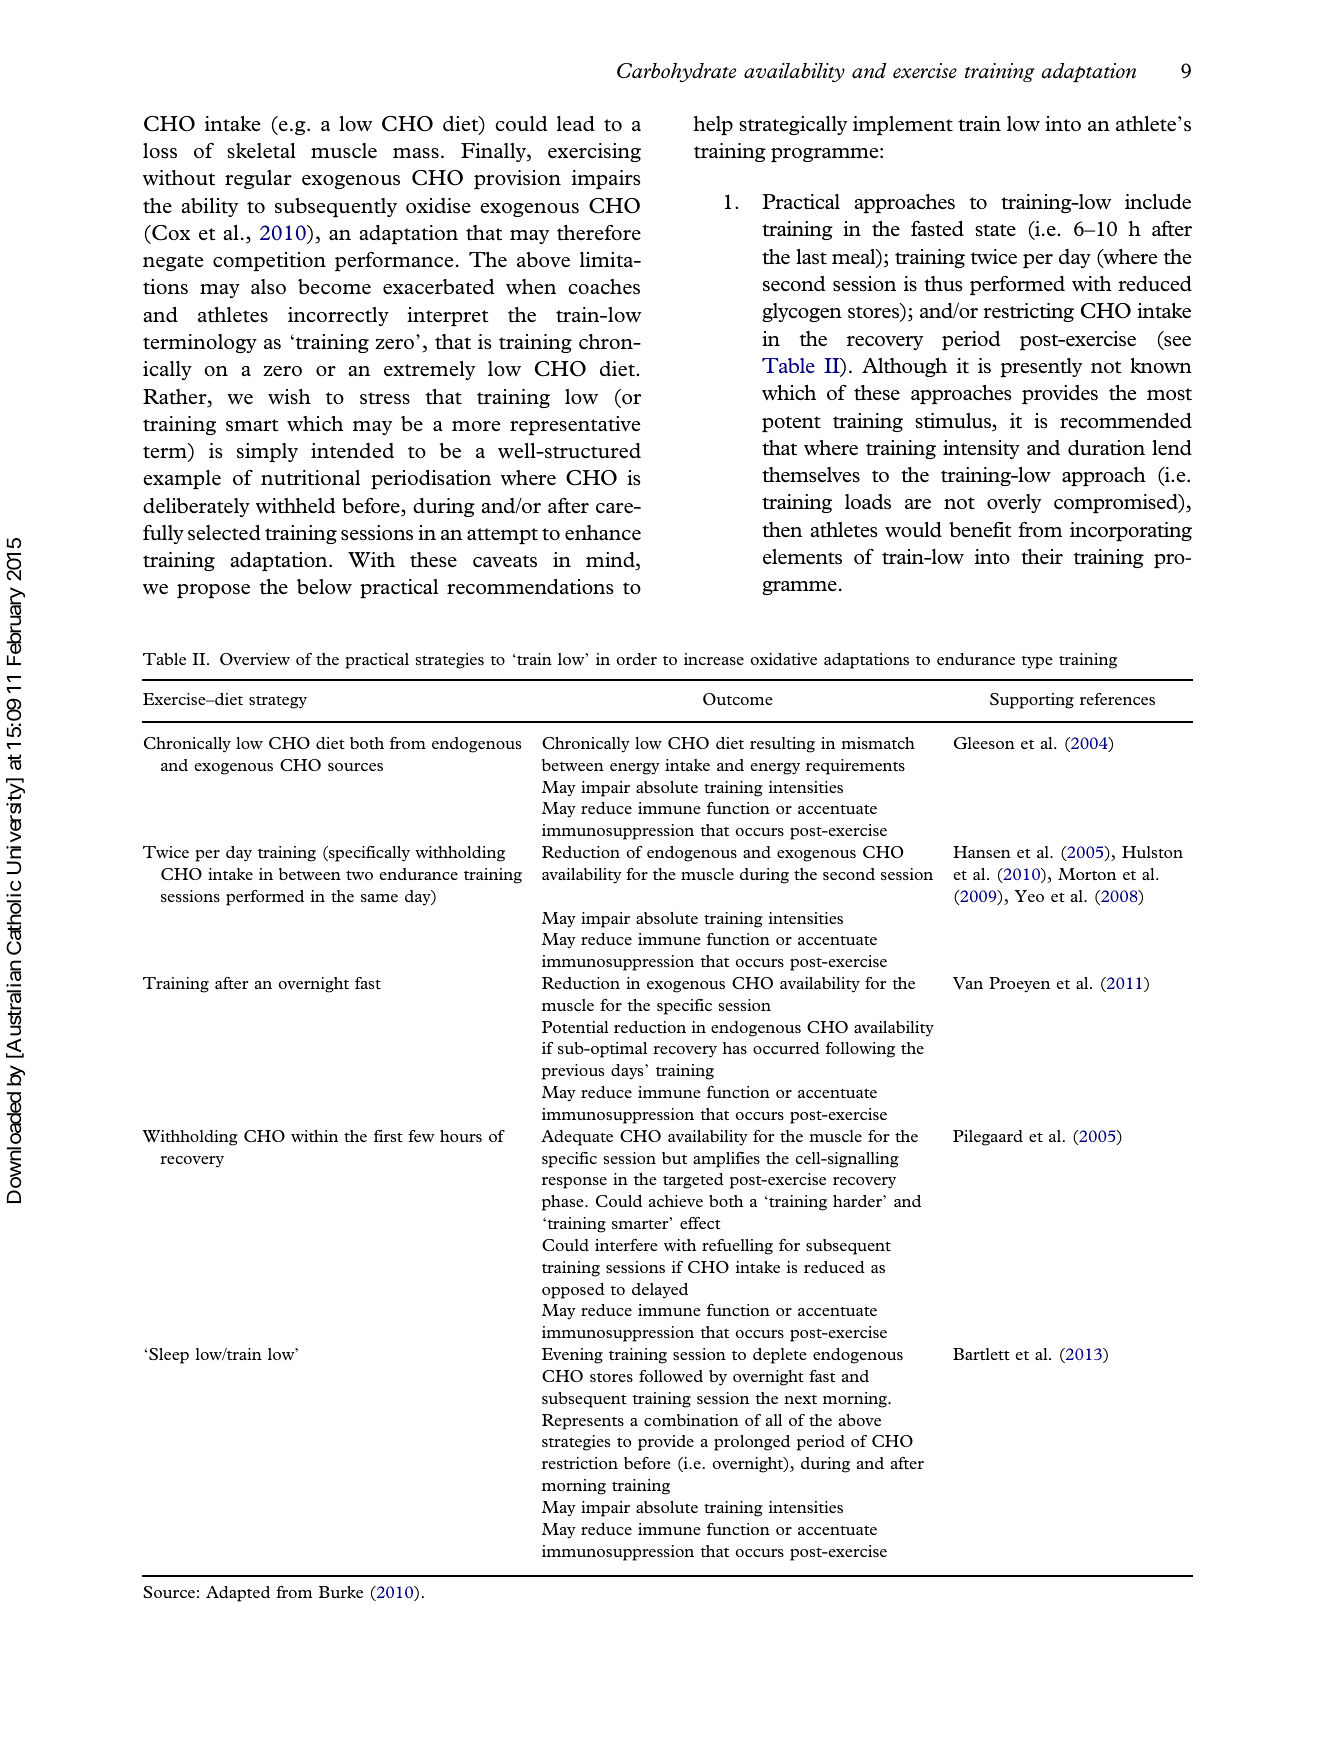 The width and height of the screenshot is (1335, 1739). I want to click on Adapted, so click(238, 1594).
